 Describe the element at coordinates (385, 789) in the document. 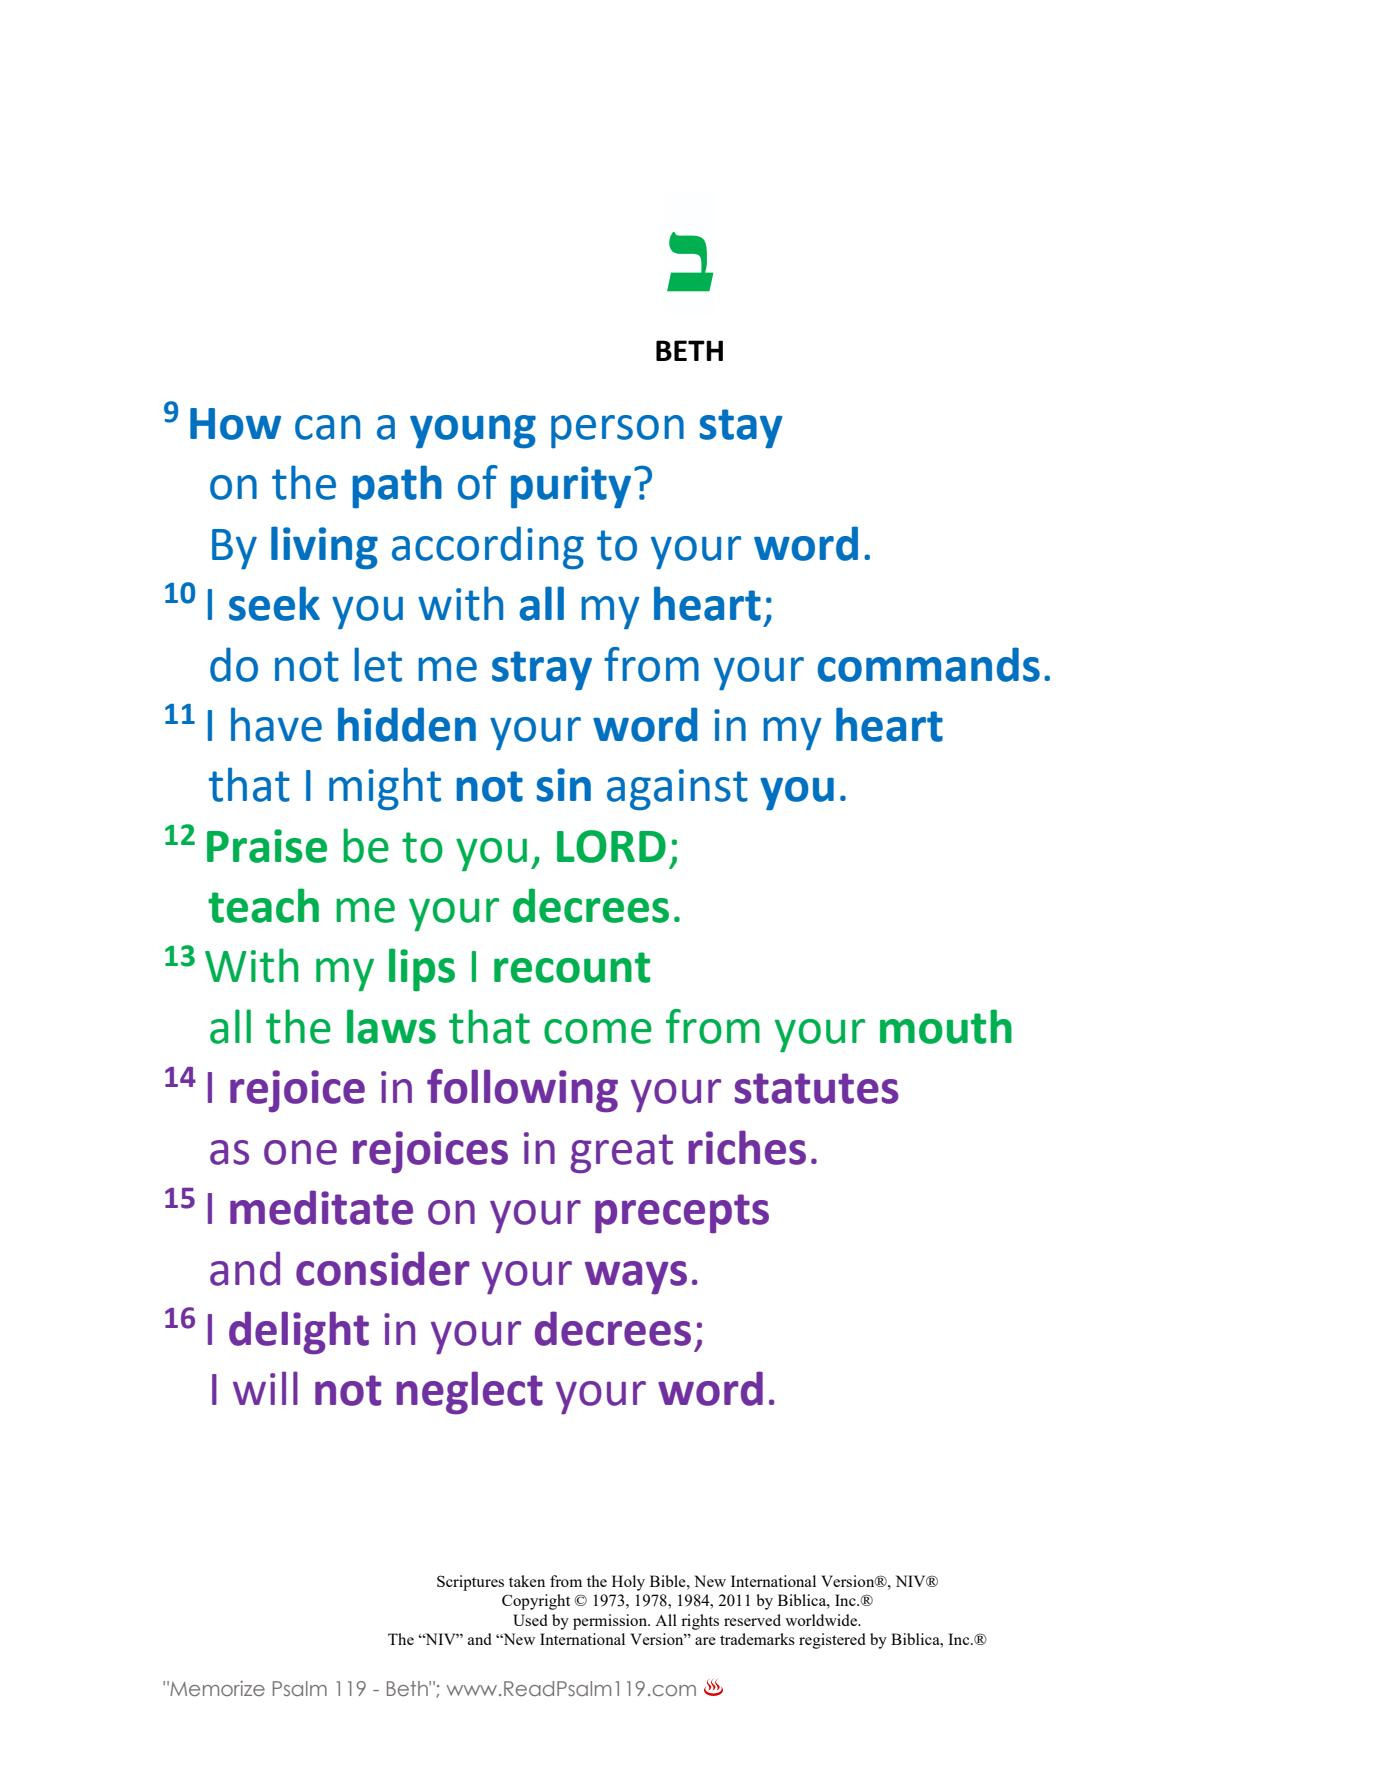

I see `might` at that location.
